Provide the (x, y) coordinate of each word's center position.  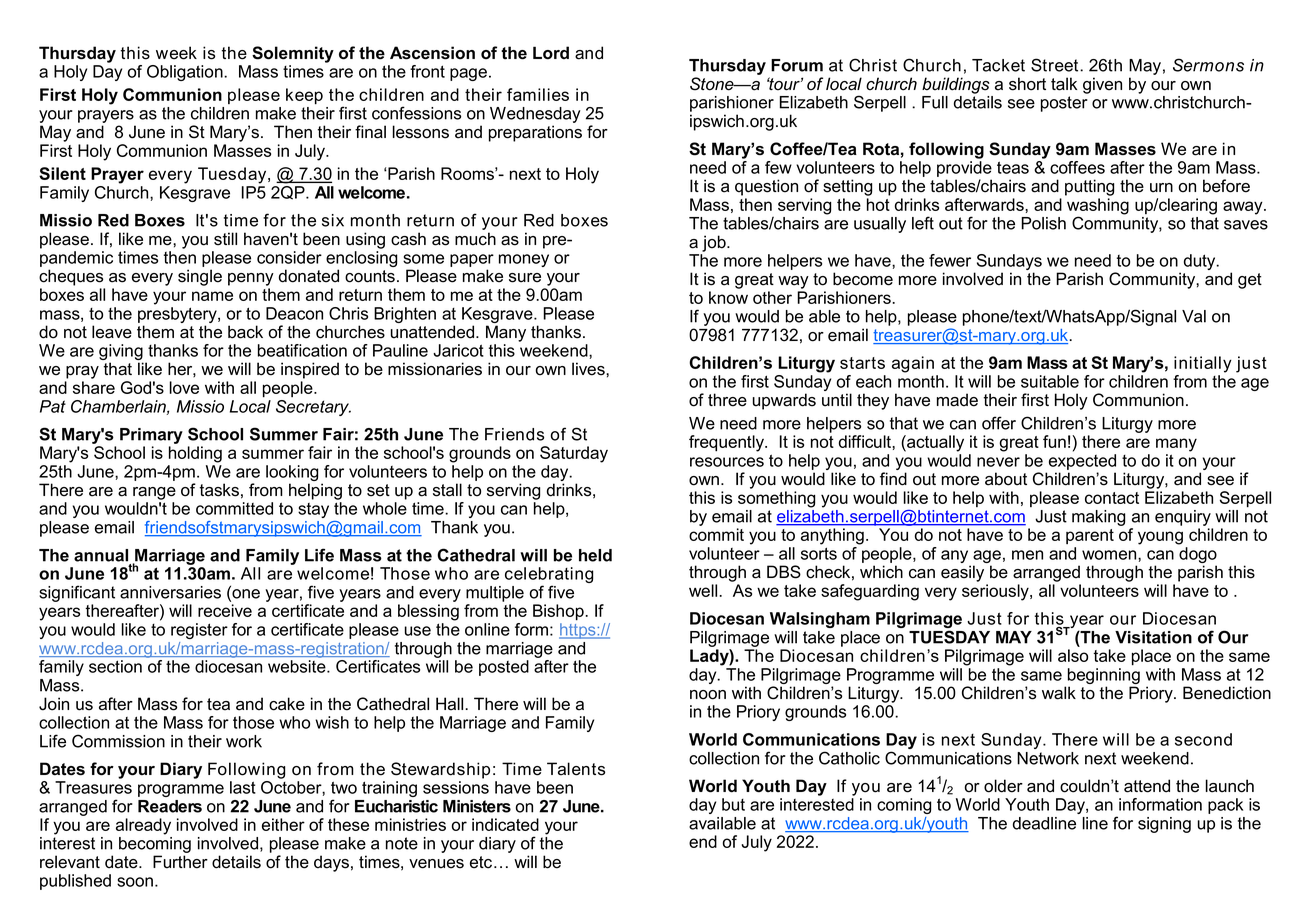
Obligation (186, 73)
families (538, 94)
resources (727, 462)
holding (195, 454)
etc (482, 862)
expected (1082, 462)
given (1102, 85)
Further (180, 862)
